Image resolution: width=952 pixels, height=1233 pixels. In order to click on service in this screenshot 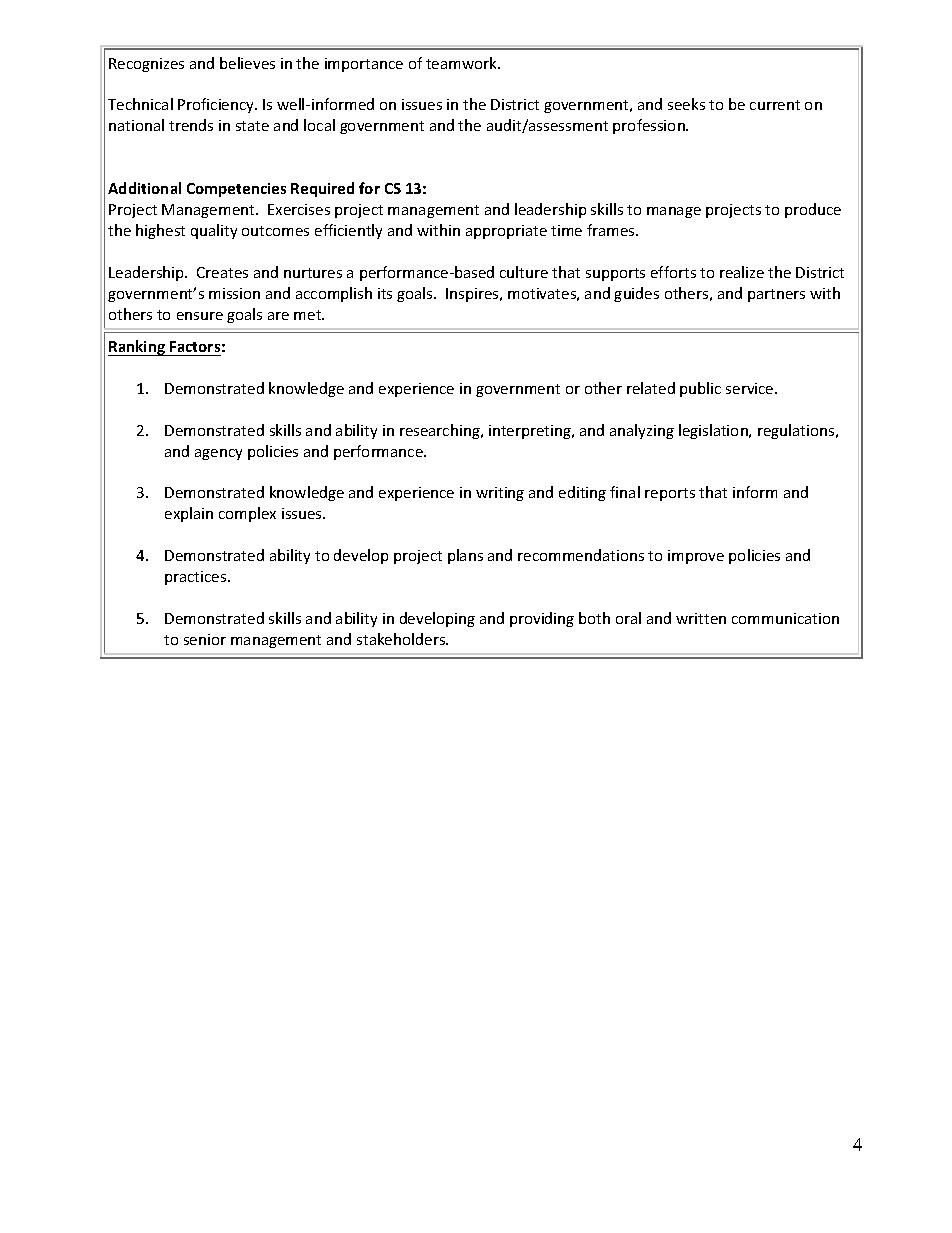, I will do `click(751, 388)`.
